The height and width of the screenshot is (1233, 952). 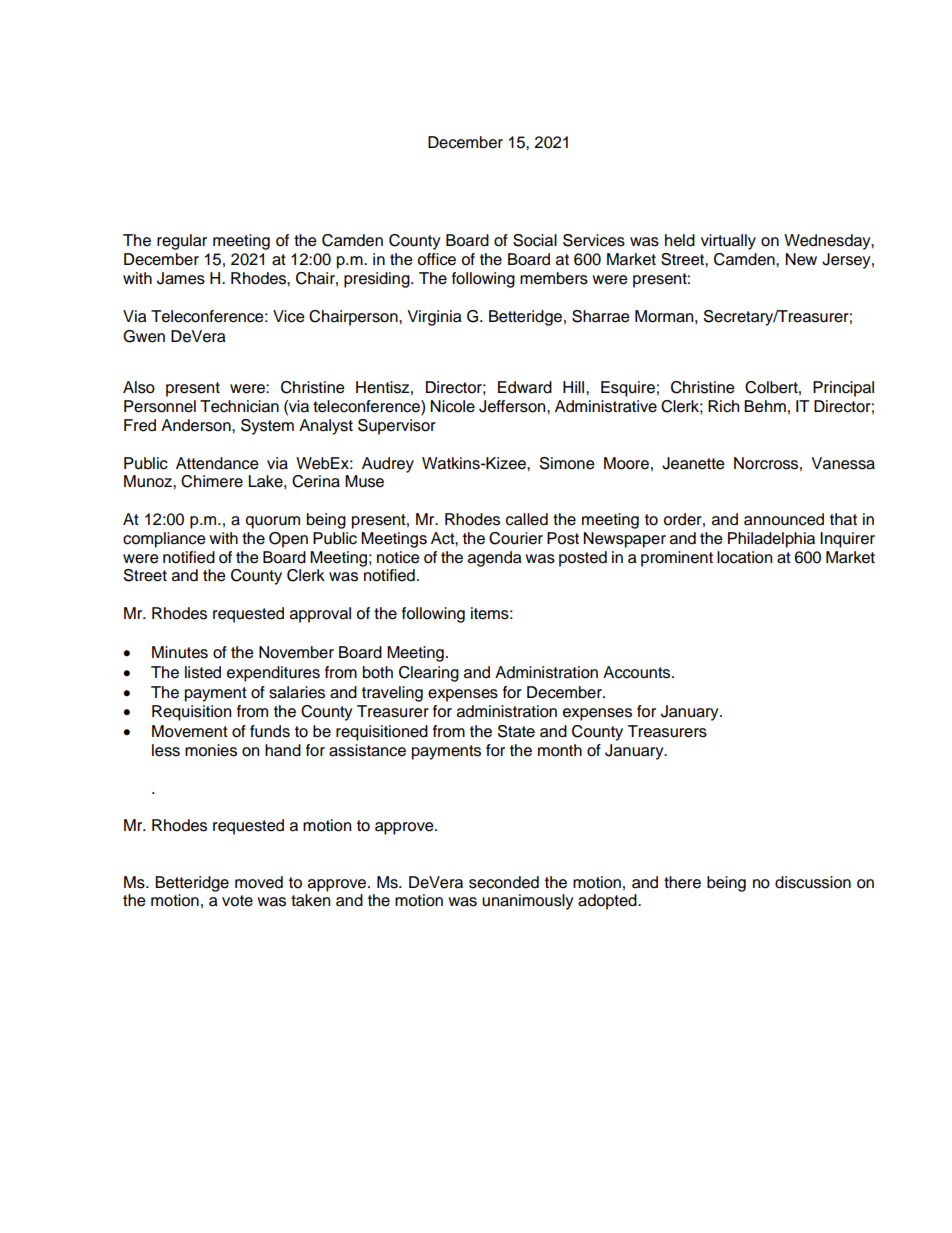 I want to click on Minutes, so click(x=180, y=652).
